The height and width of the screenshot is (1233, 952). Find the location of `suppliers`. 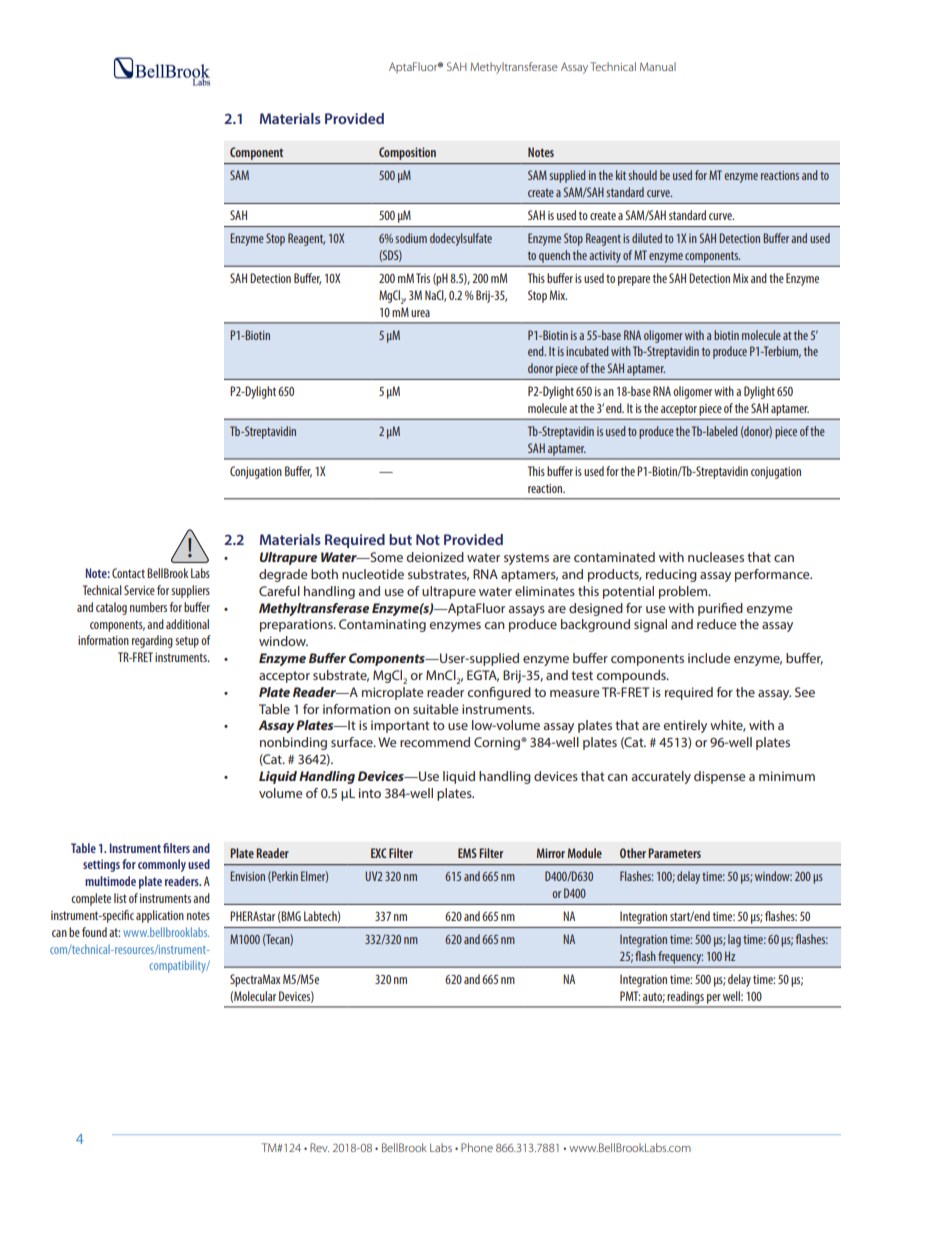

suppliers is located at coordinates (190, 591).
